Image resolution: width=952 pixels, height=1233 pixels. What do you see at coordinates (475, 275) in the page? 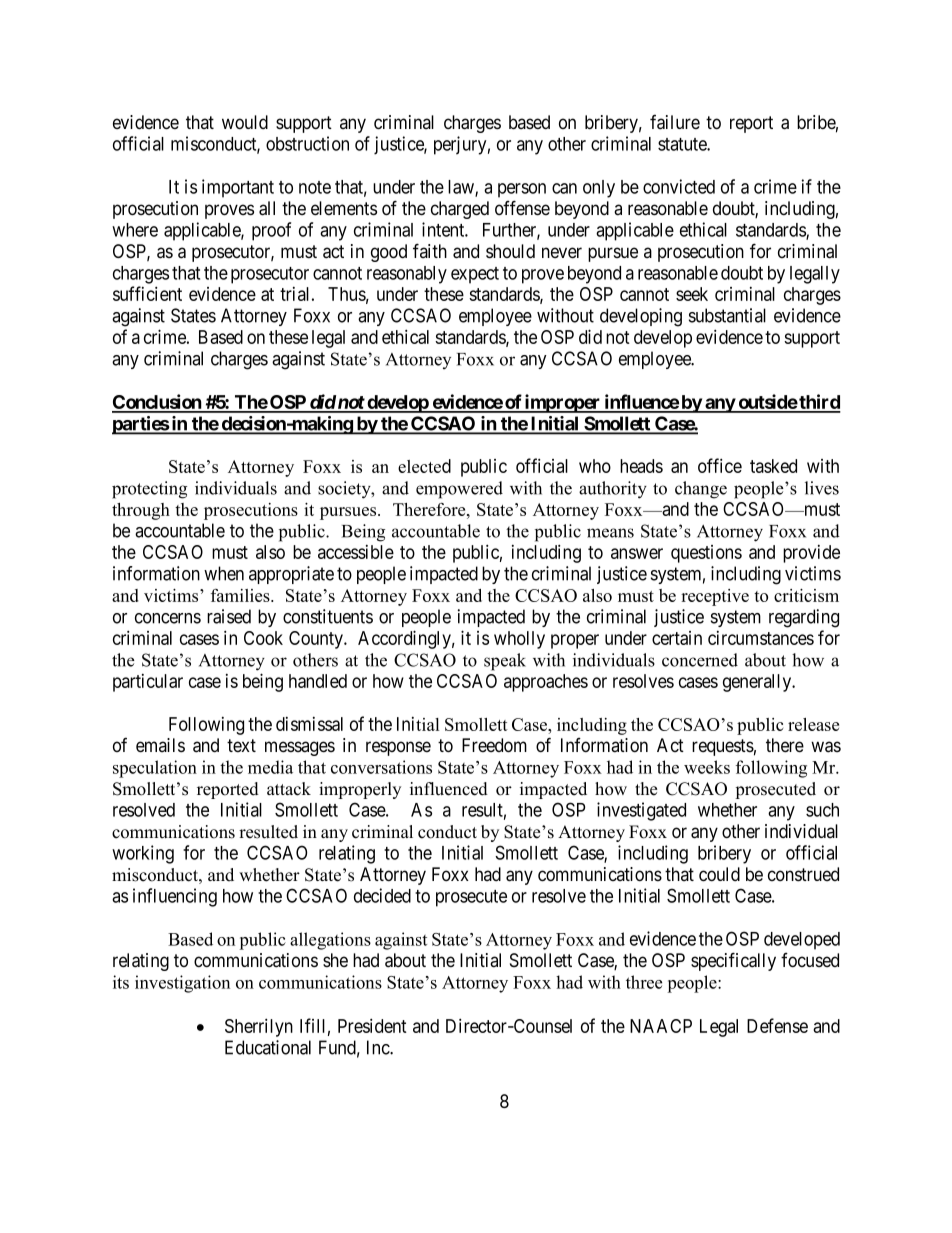
I see `expect` at bounding box center [475, 275].
